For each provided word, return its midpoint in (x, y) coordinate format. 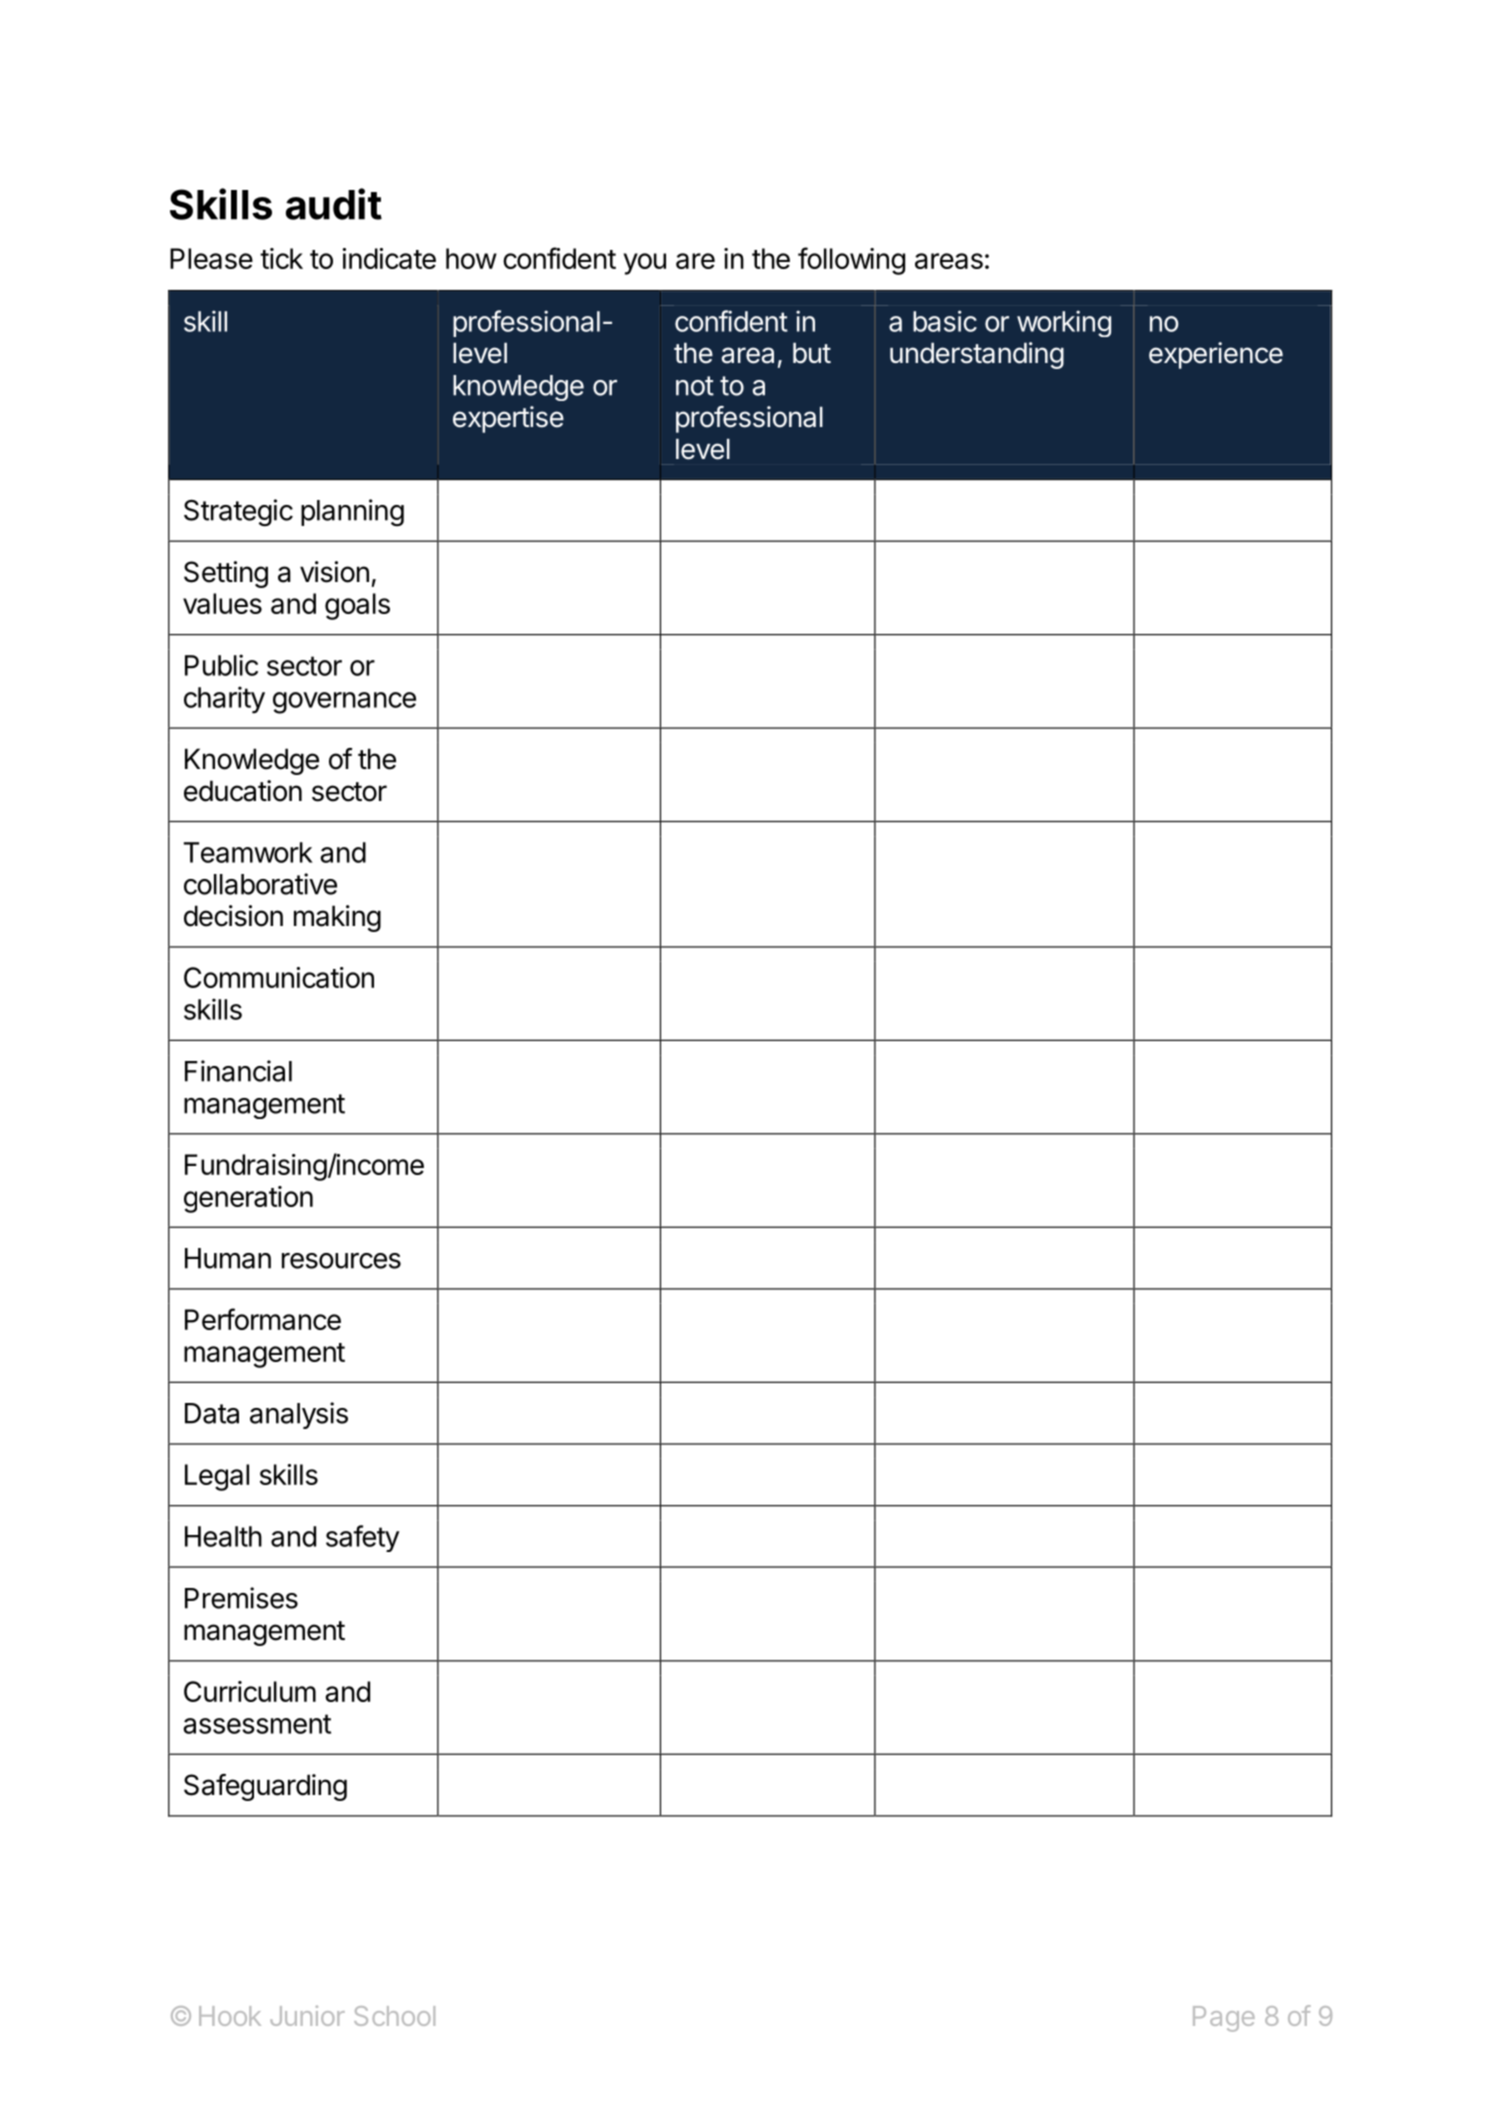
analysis (299, 1415)
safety (362, 1538)
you (645, 264)
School (394, 2016)
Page (1224, 2019)
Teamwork (248, 852)
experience (1216, 355)
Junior (307, 2016)
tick (281, 258)
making (337, 918)
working (1064, 323)
